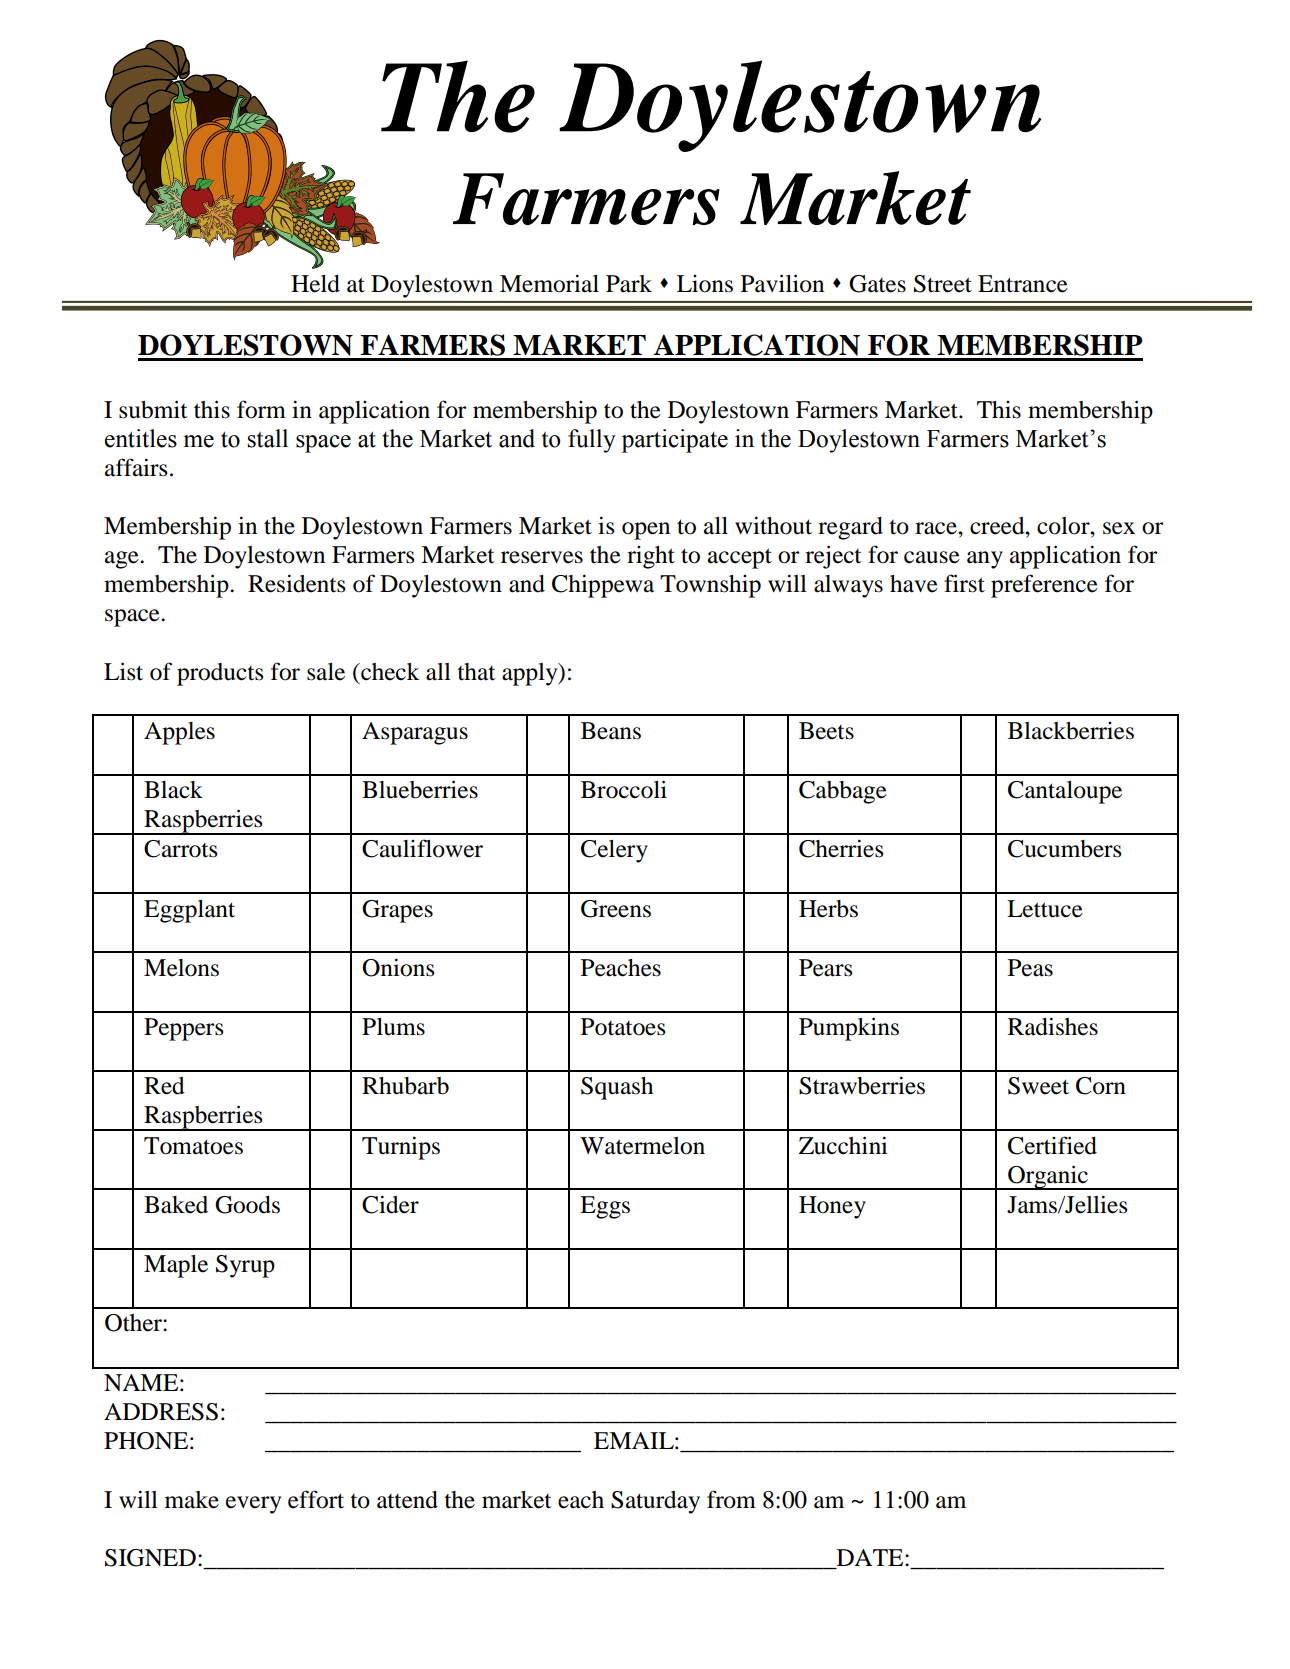  Describe the element at coordinates (617, 1088) in the screenshot. I see `Squash` at that location.
